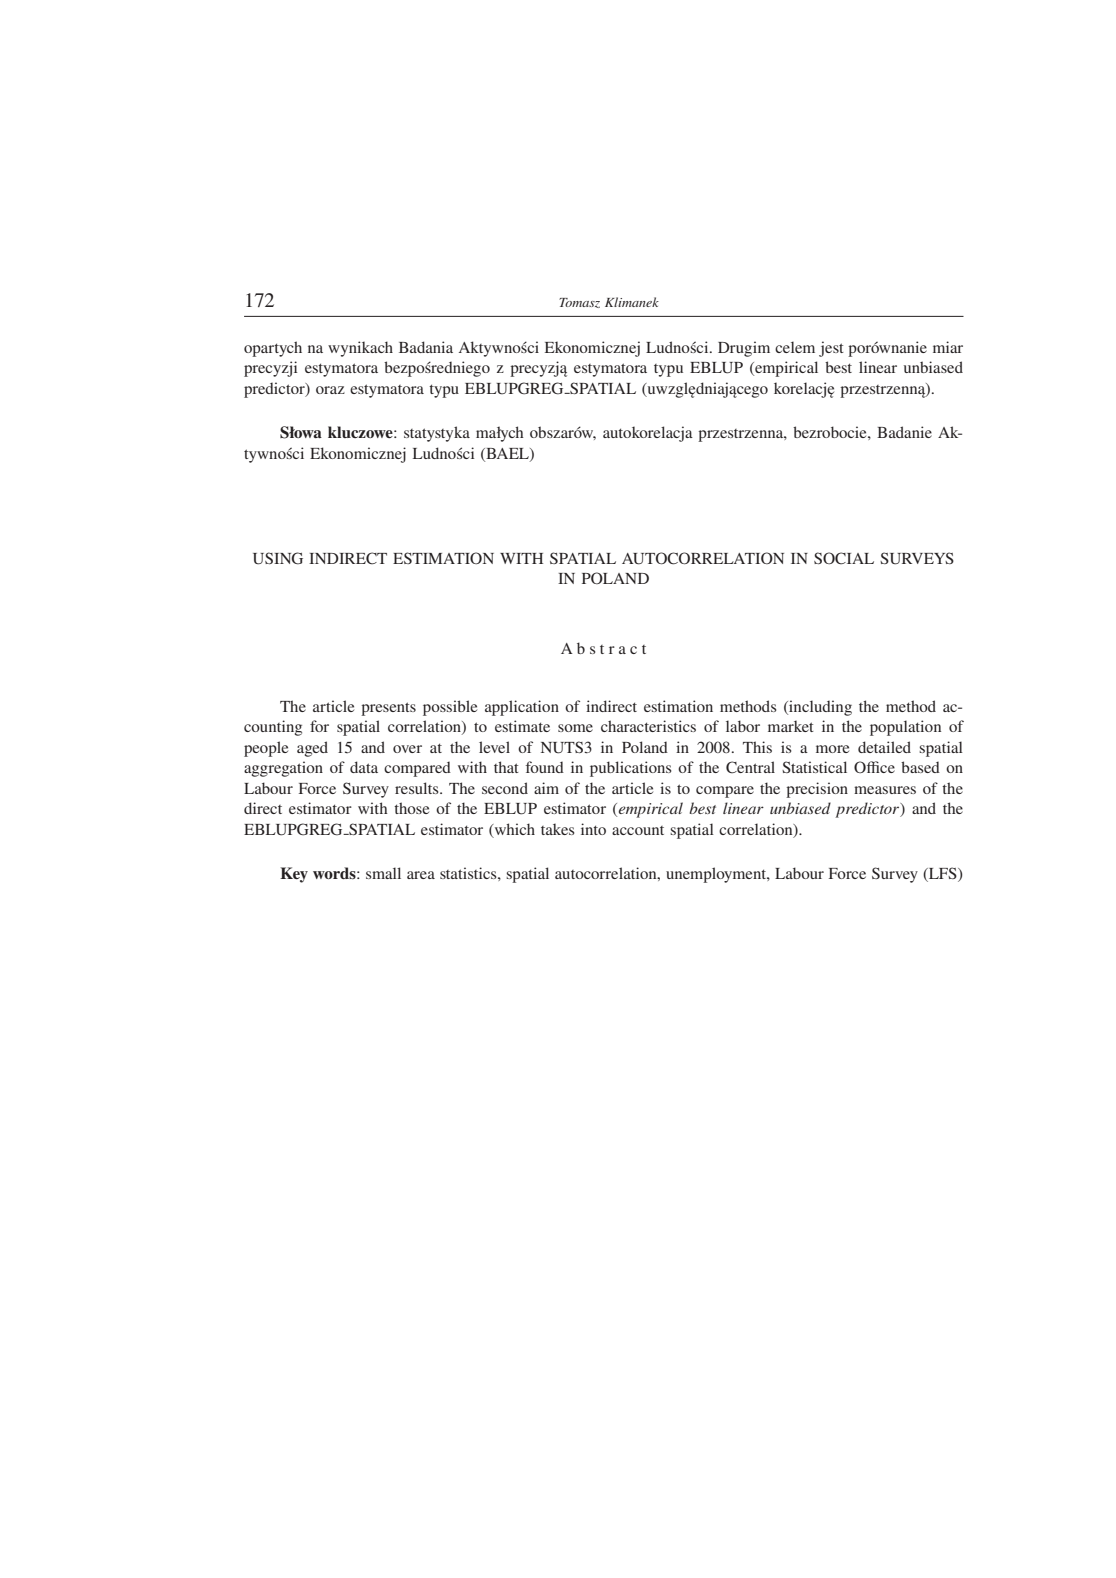 The width and height of the document is (1116, 1578). Describe the element at coordinates (383, 873) in the document. I see `small` at that location.
